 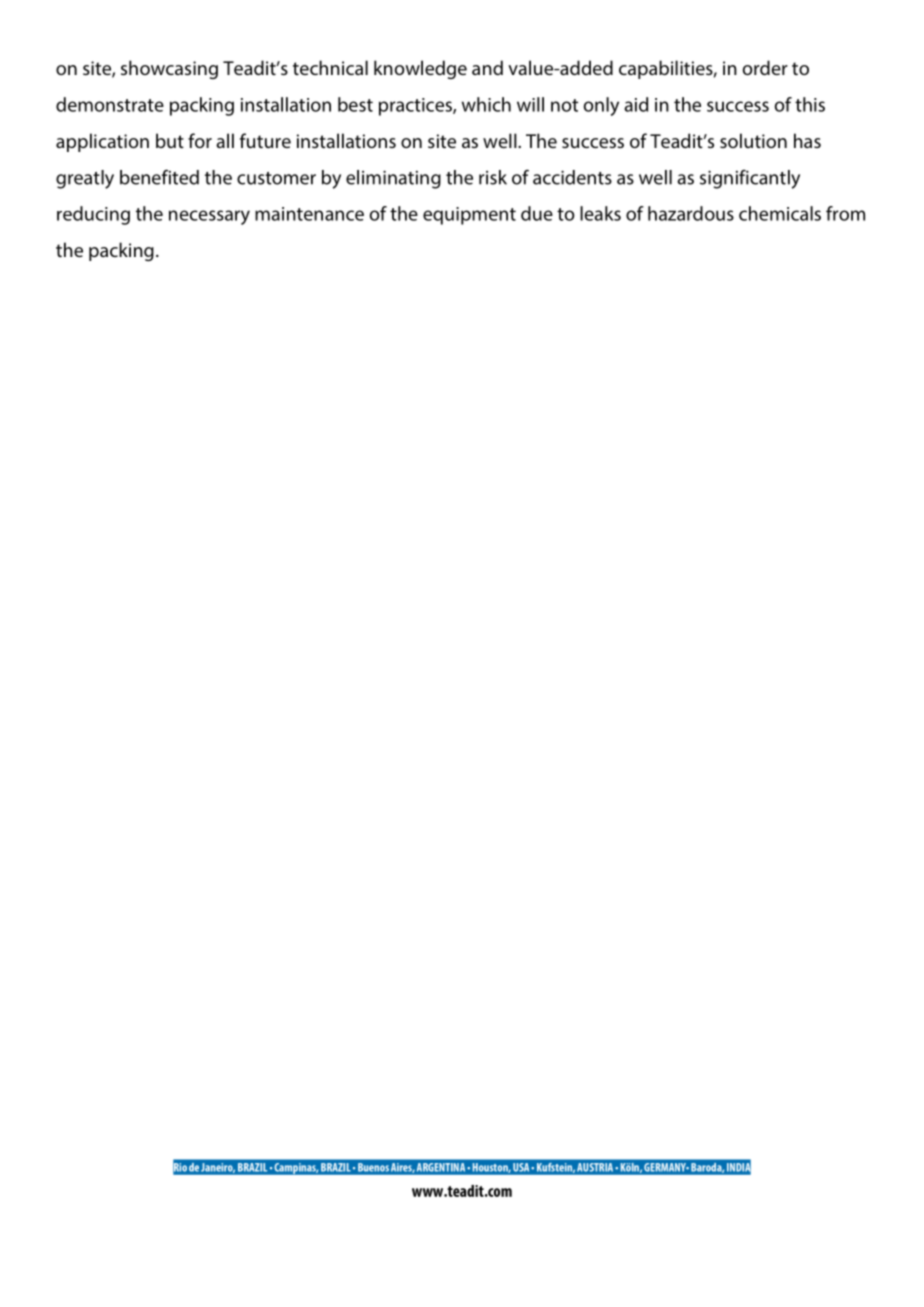 What do you see at coordinates (209, 217) in the screenshot?
I see `necessary` at bounding box center [209, 217].
